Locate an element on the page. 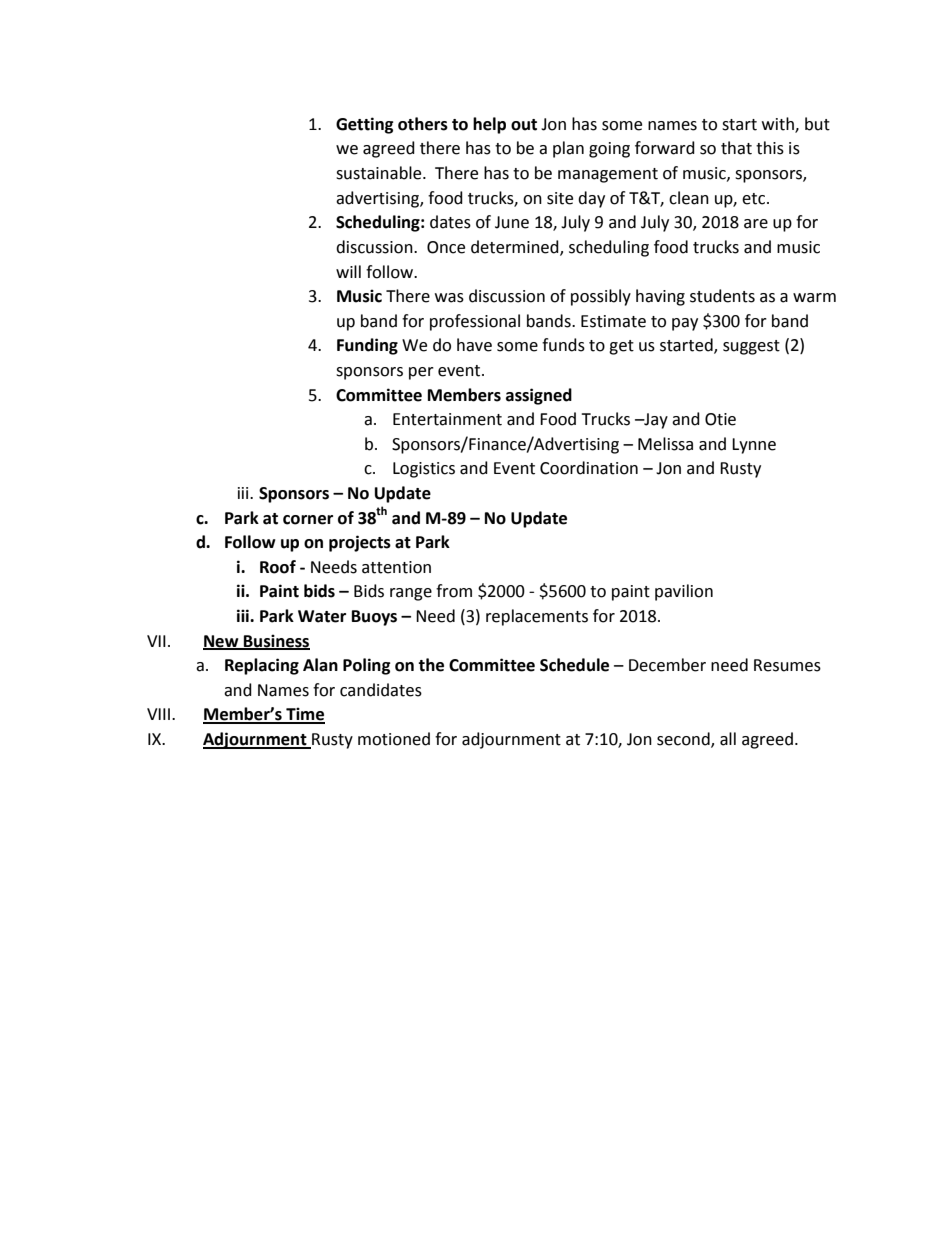  all is located at coordinates (728, 739).
